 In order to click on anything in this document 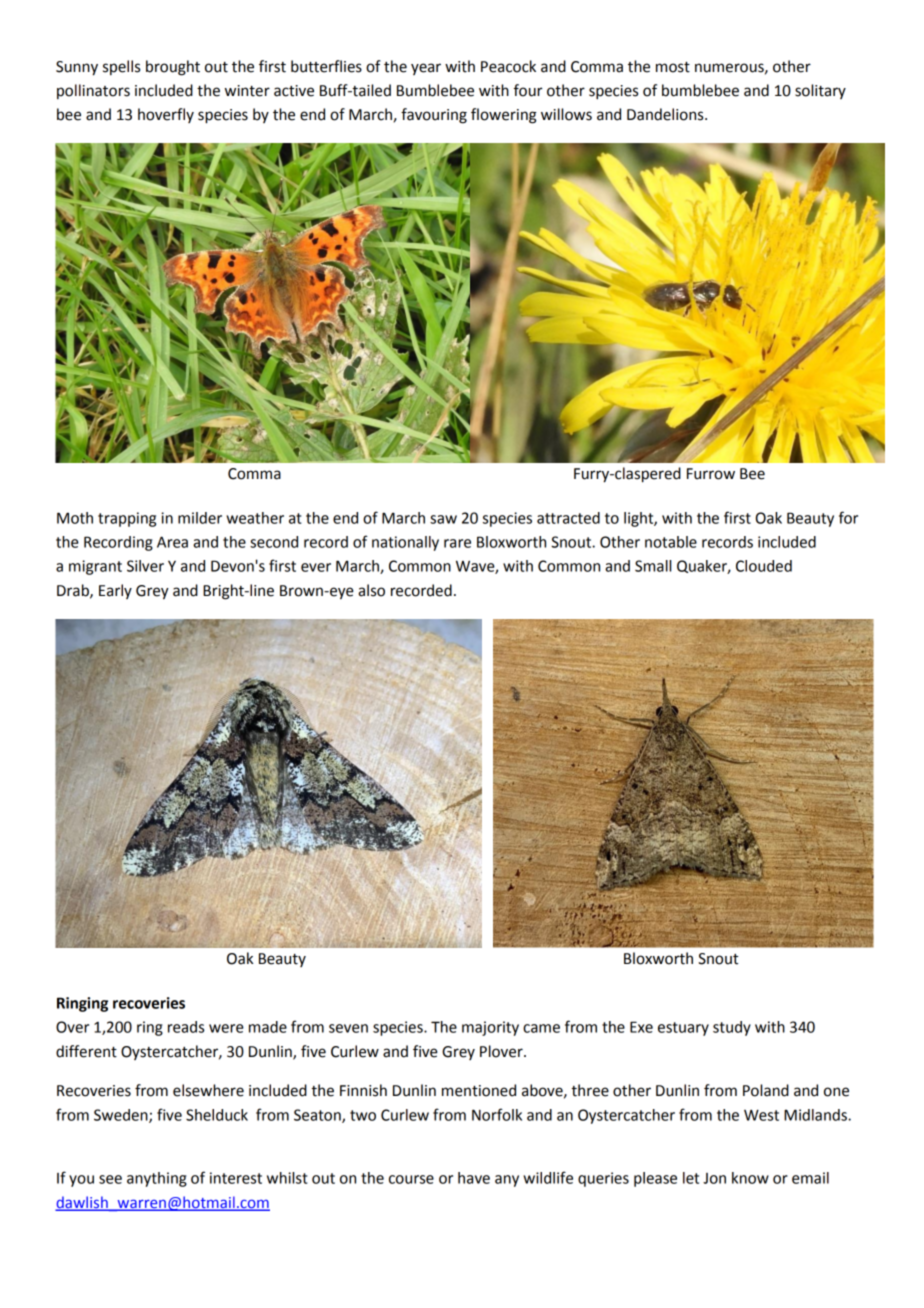, I will do `click(157, 1179)`.
